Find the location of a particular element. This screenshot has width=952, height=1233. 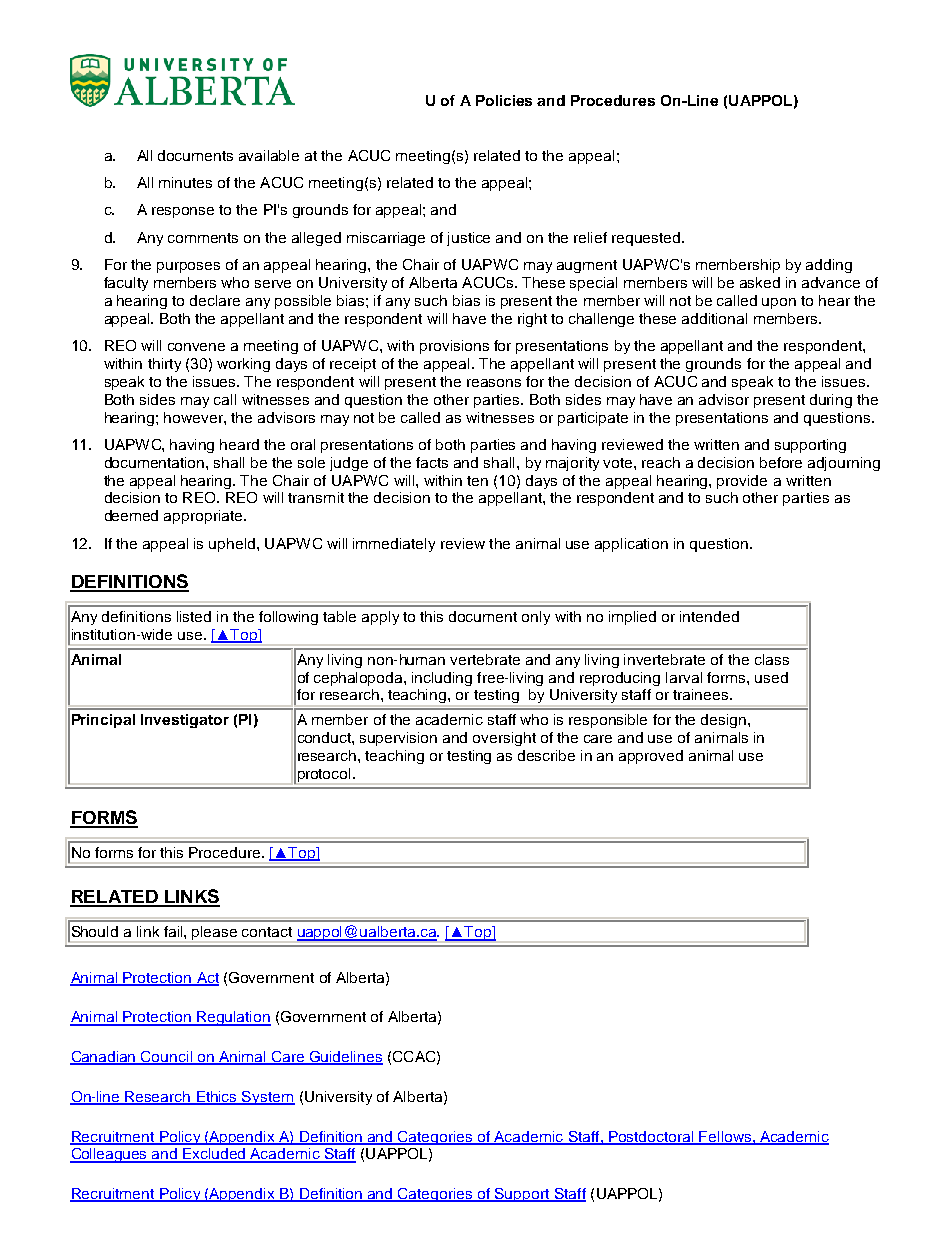

facts is located at coordinates (432, 462).
